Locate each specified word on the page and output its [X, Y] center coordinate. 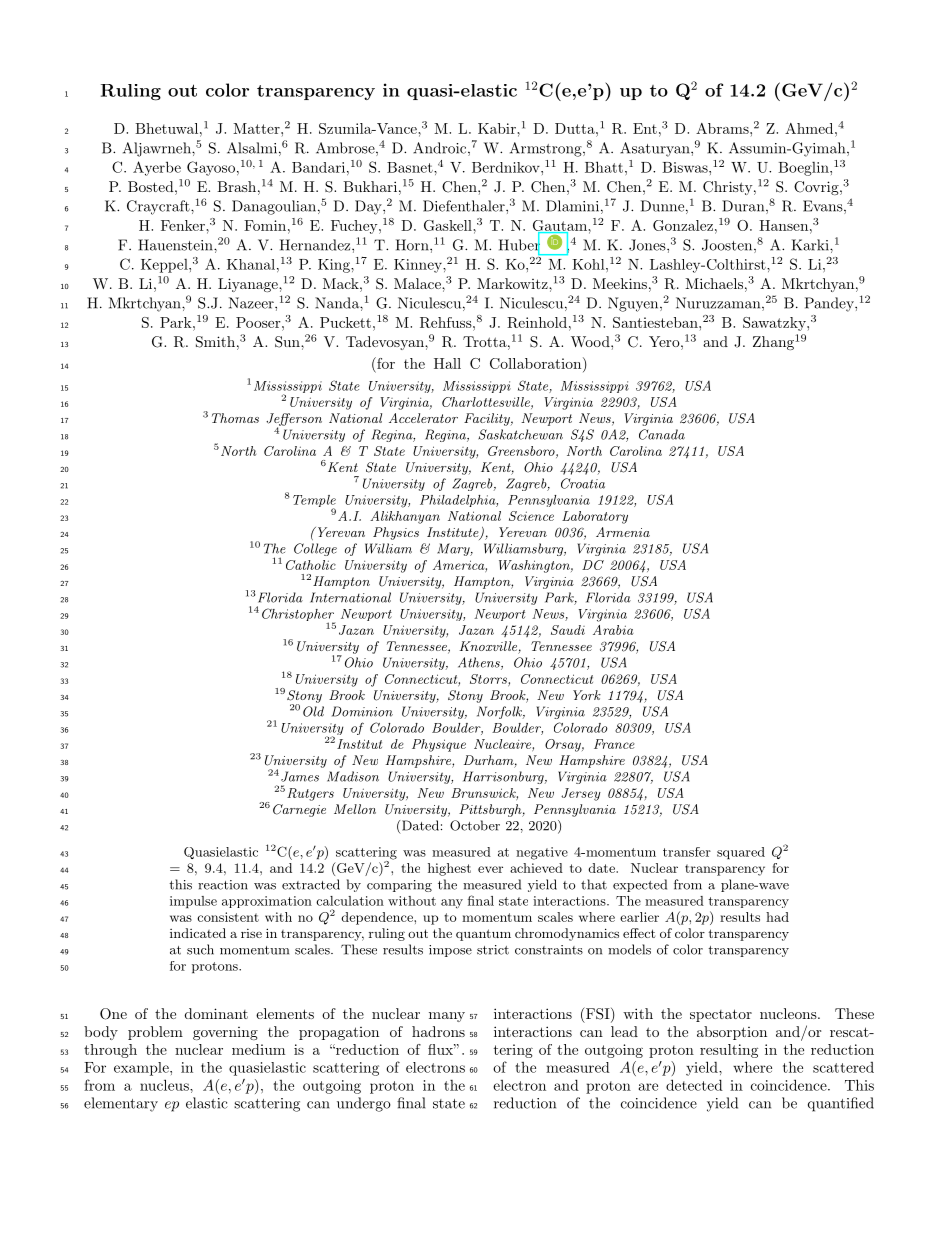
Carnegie [299, 810]
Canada [662, 434]
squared [741, 853]
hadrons [438, 1031]
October [475, 825]
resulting [729, 1051]
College [315, 549]
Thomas [235, 418]
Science [531, 516]
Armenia [623, 532]
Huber [519, 245]
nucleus [165, 1085]
